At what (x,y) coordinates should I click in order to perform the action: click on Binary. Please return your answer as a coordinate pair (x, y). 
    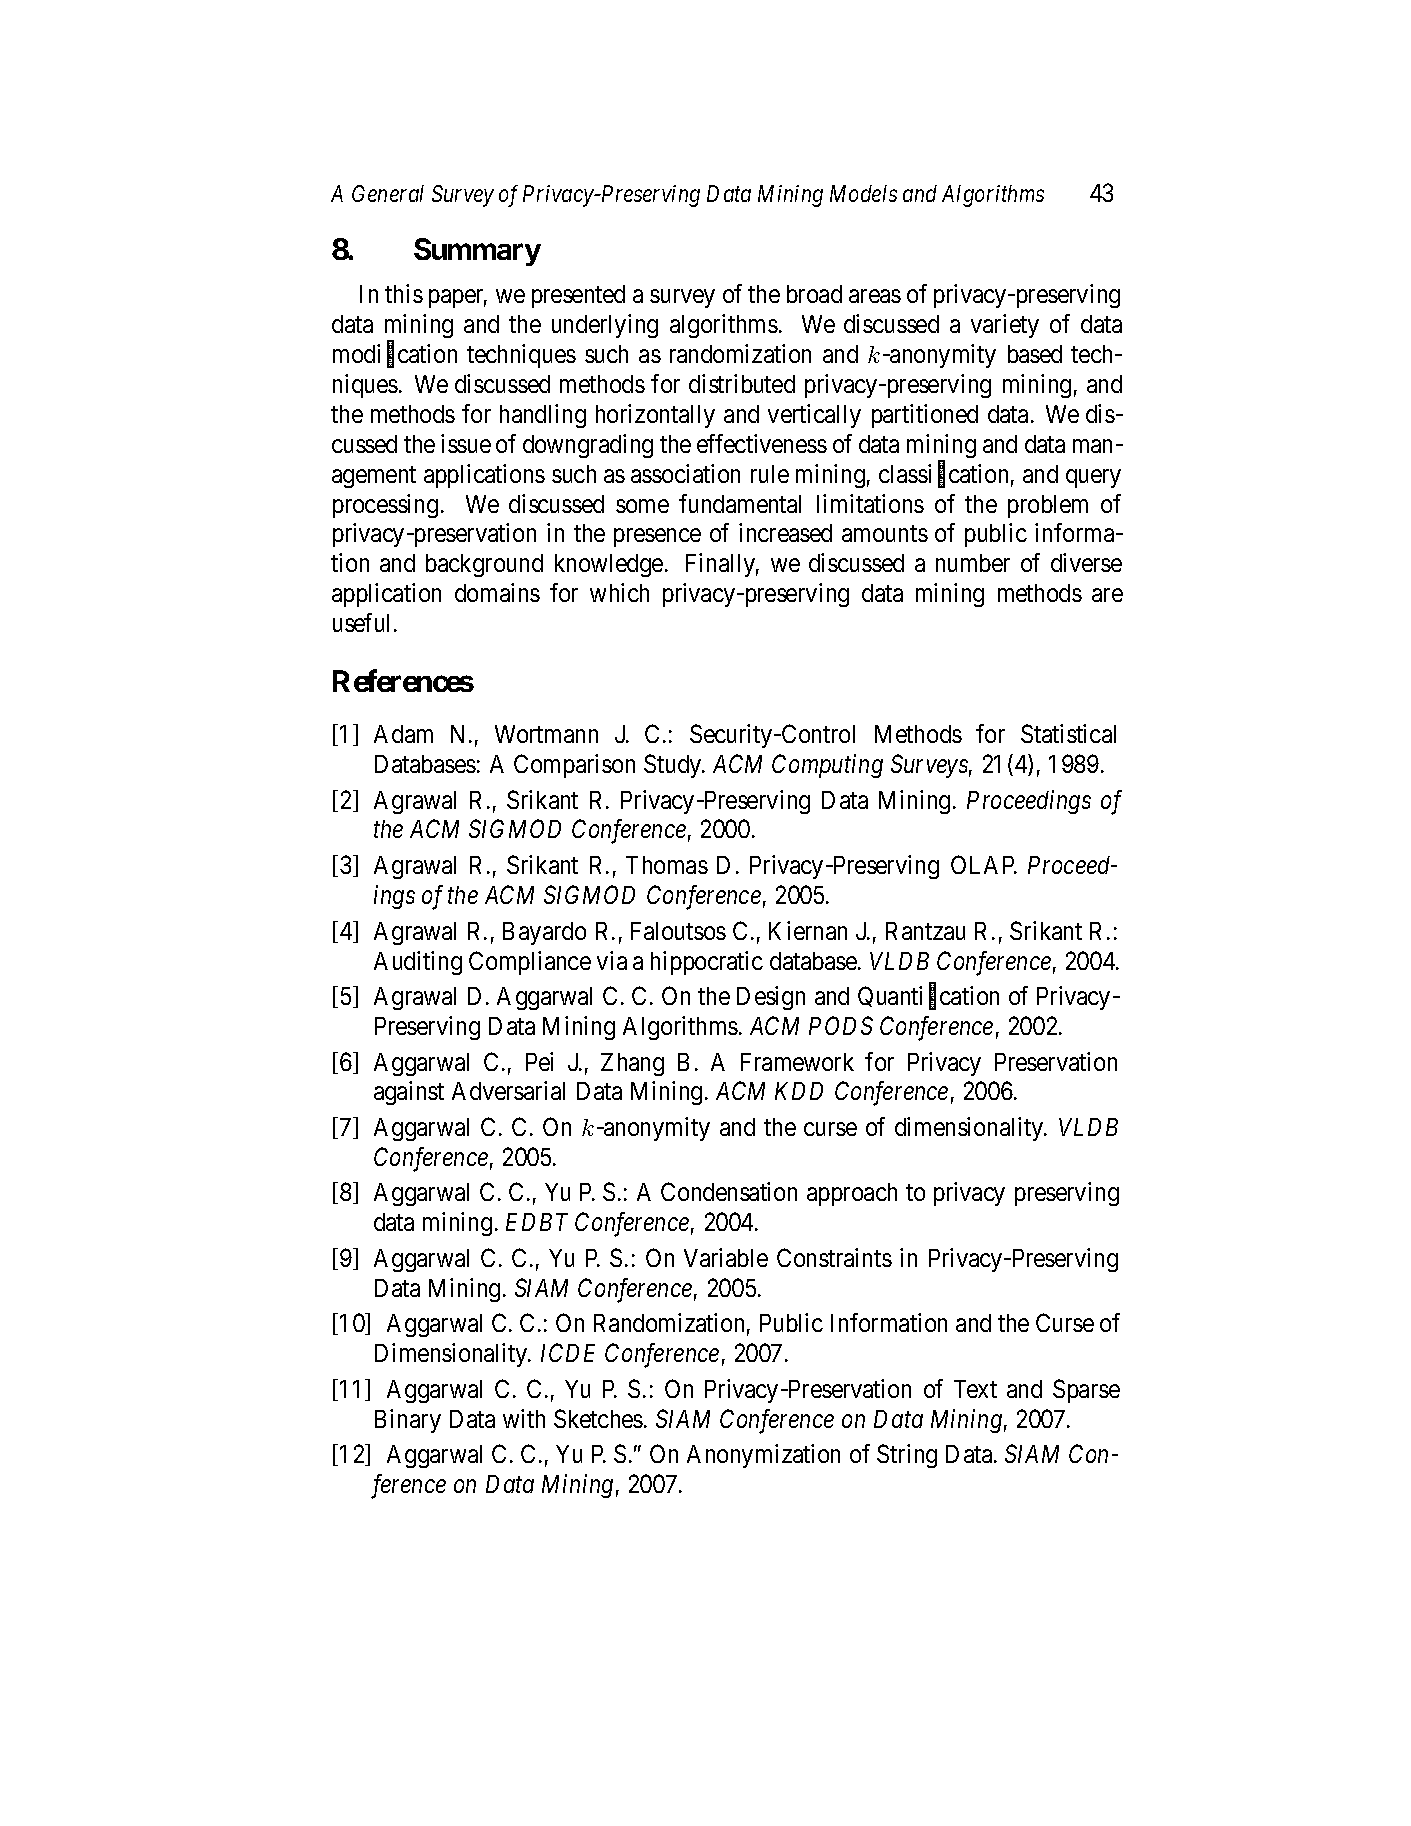
    Looking at the image, I should click on (408, 1421).
